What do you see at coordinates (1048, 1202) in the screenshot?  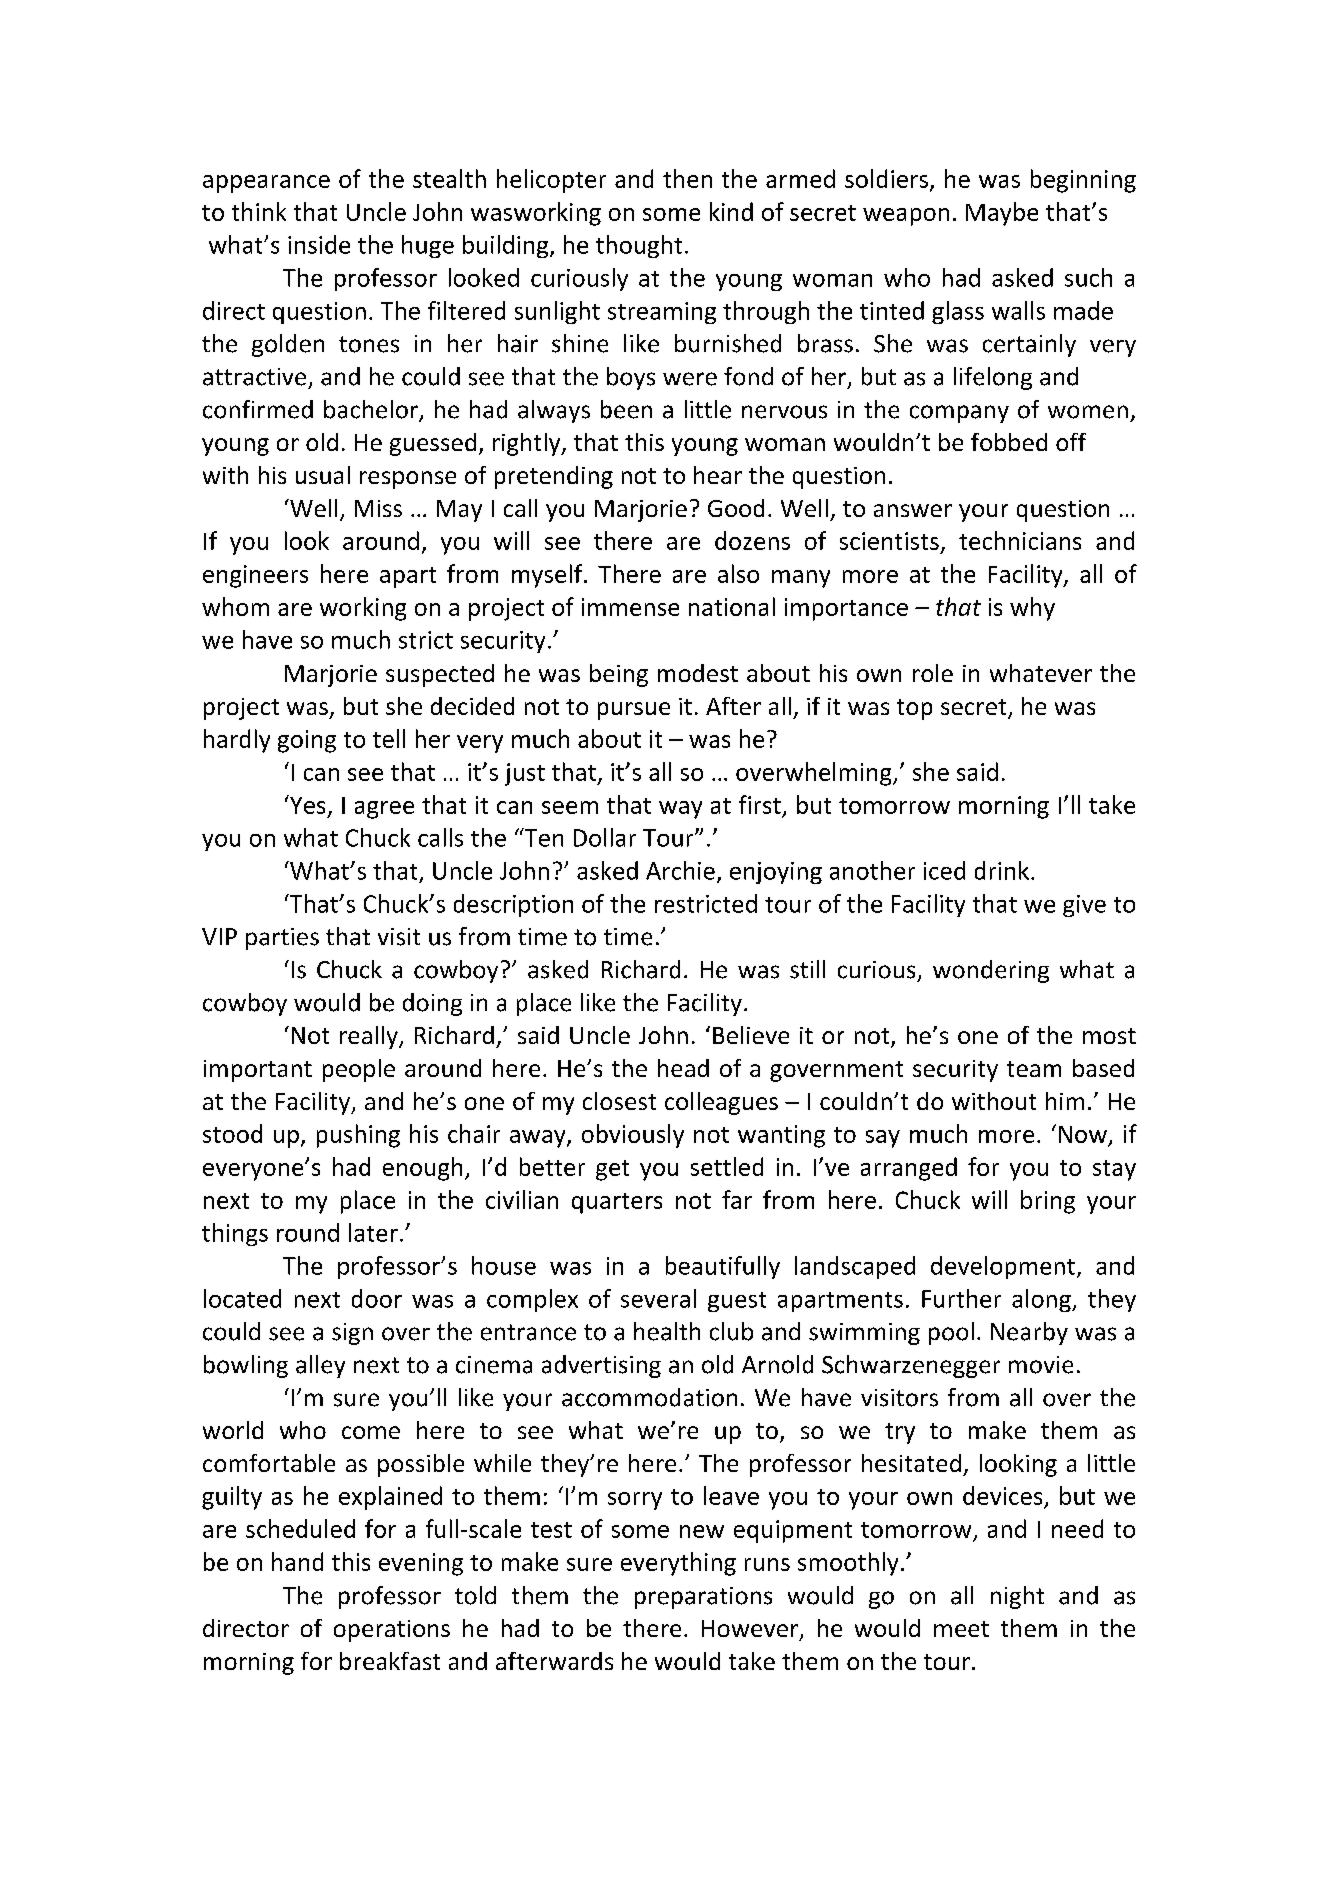 I see `bring` at bounding box center [1048, 1202].
